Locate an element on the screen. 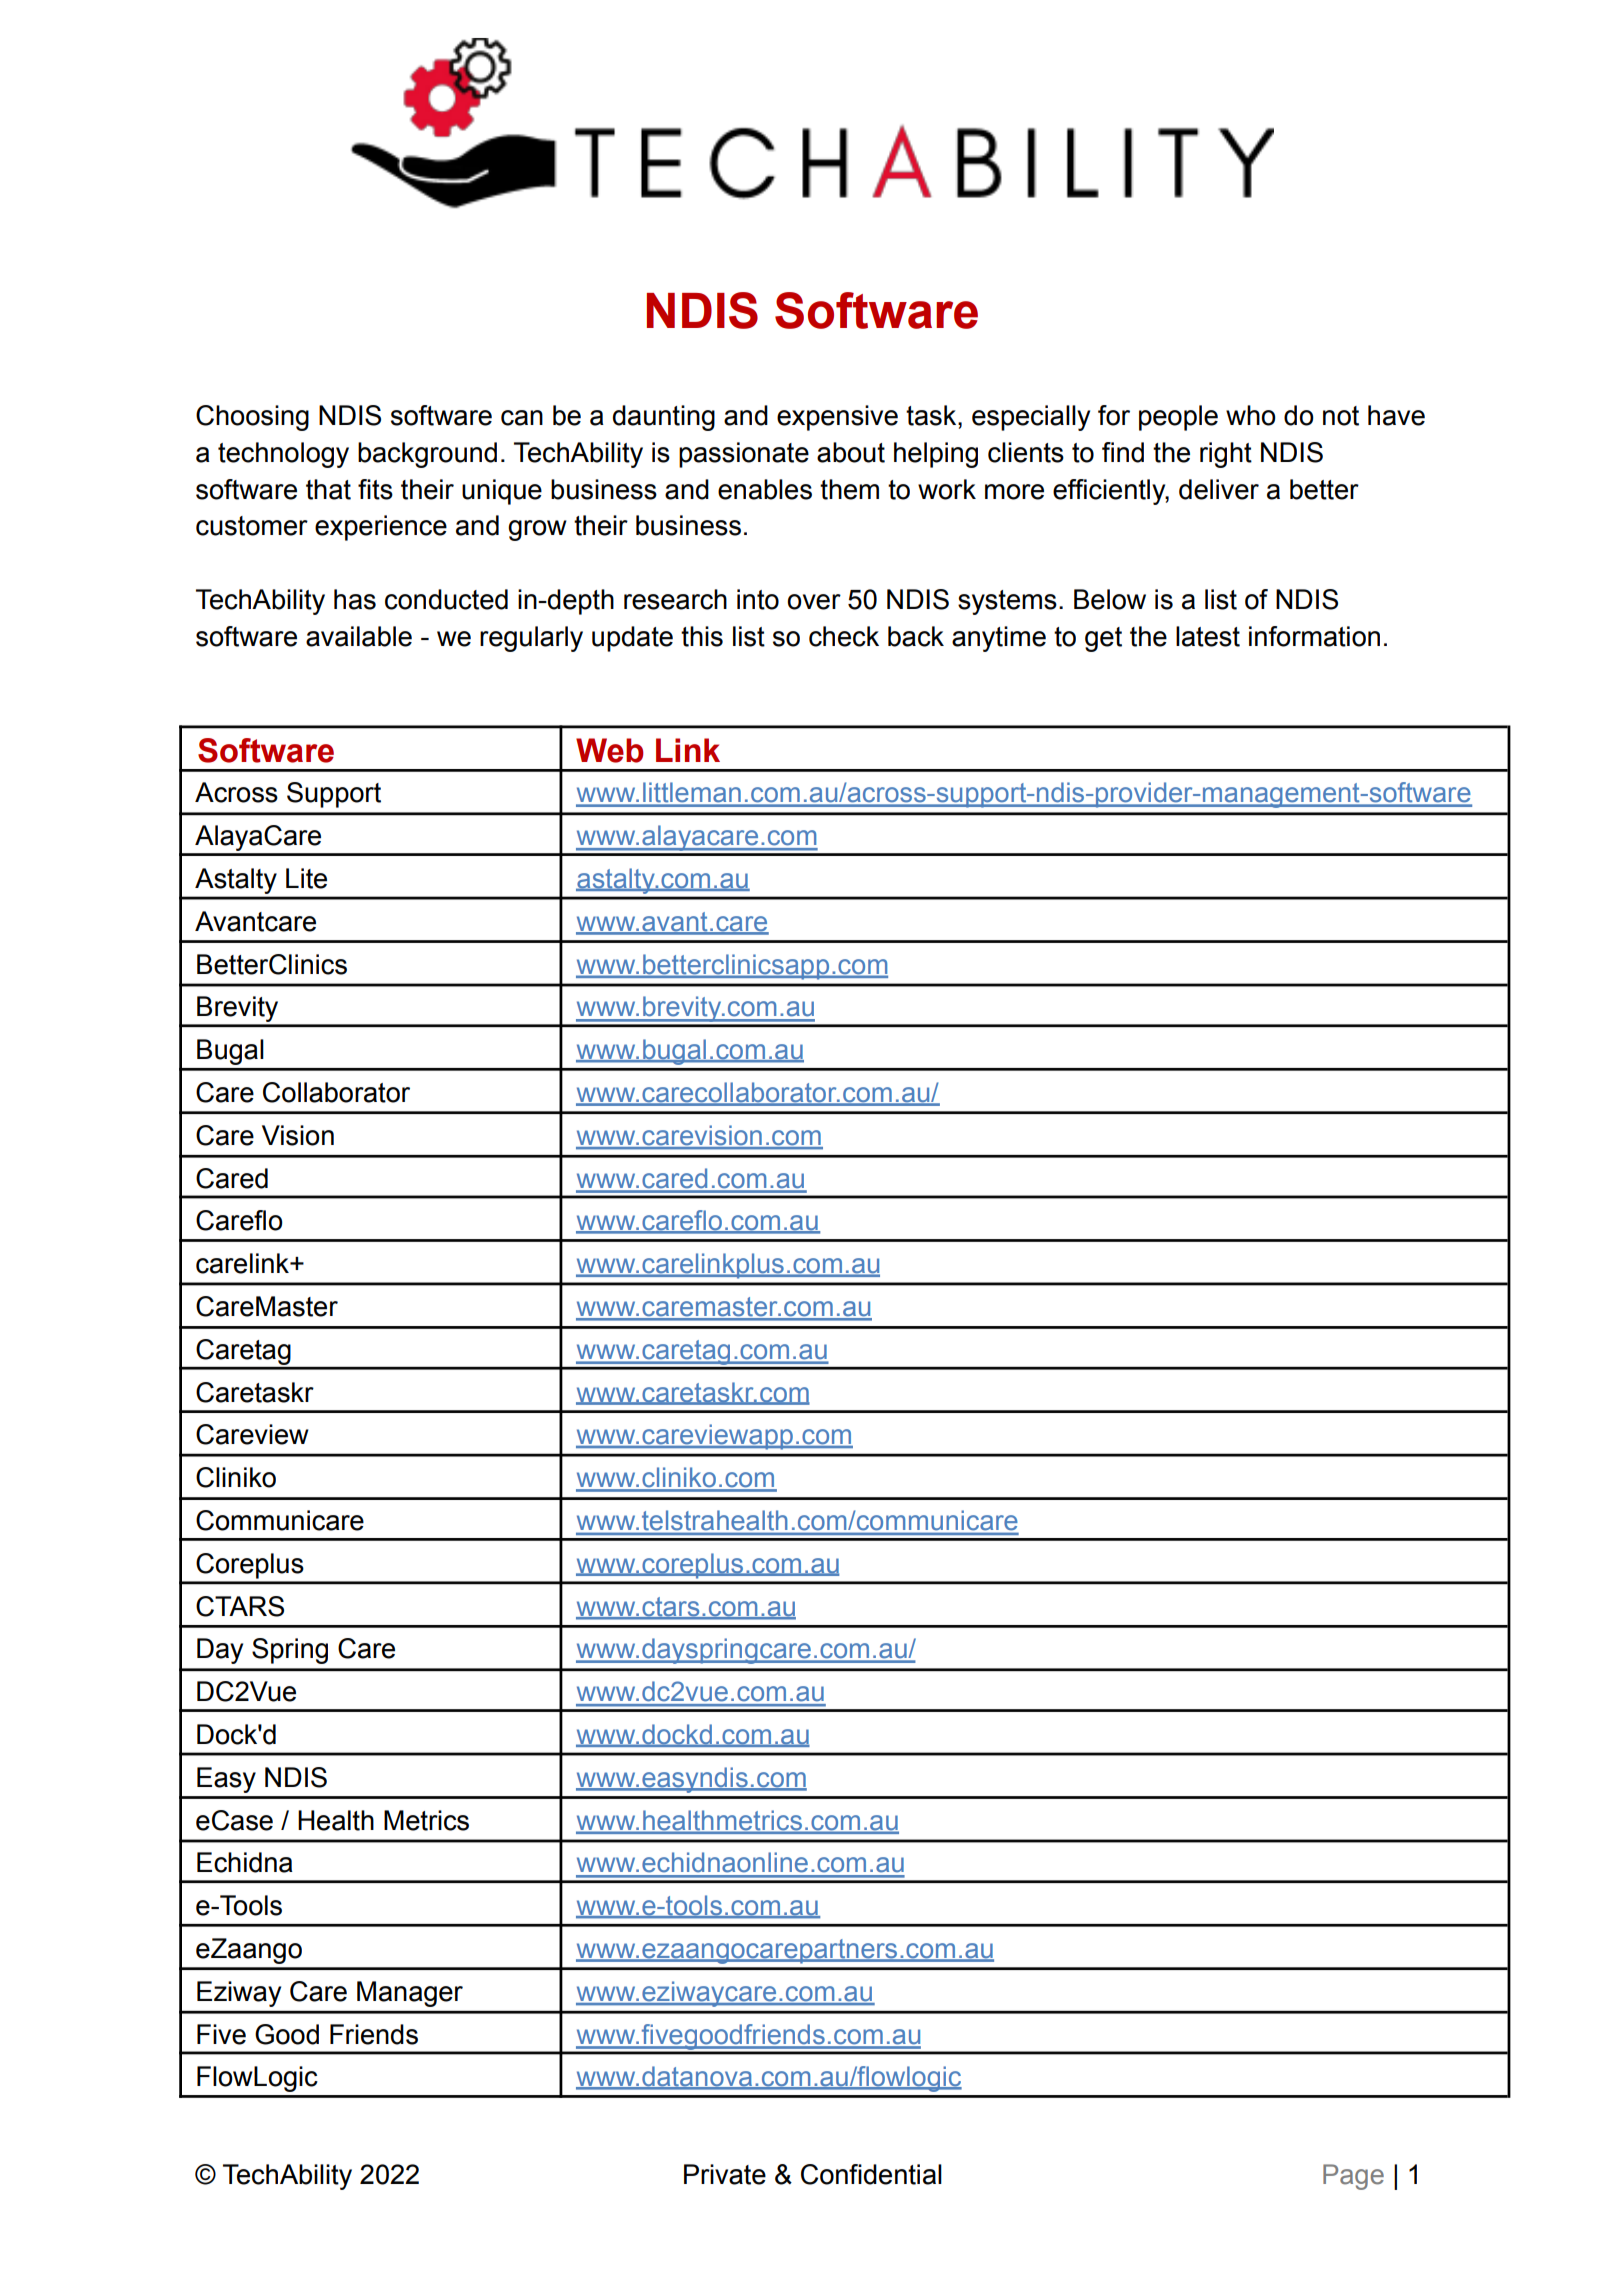 The image size is (1619, 2288). Manager is located at coordinates (410, 1994).
